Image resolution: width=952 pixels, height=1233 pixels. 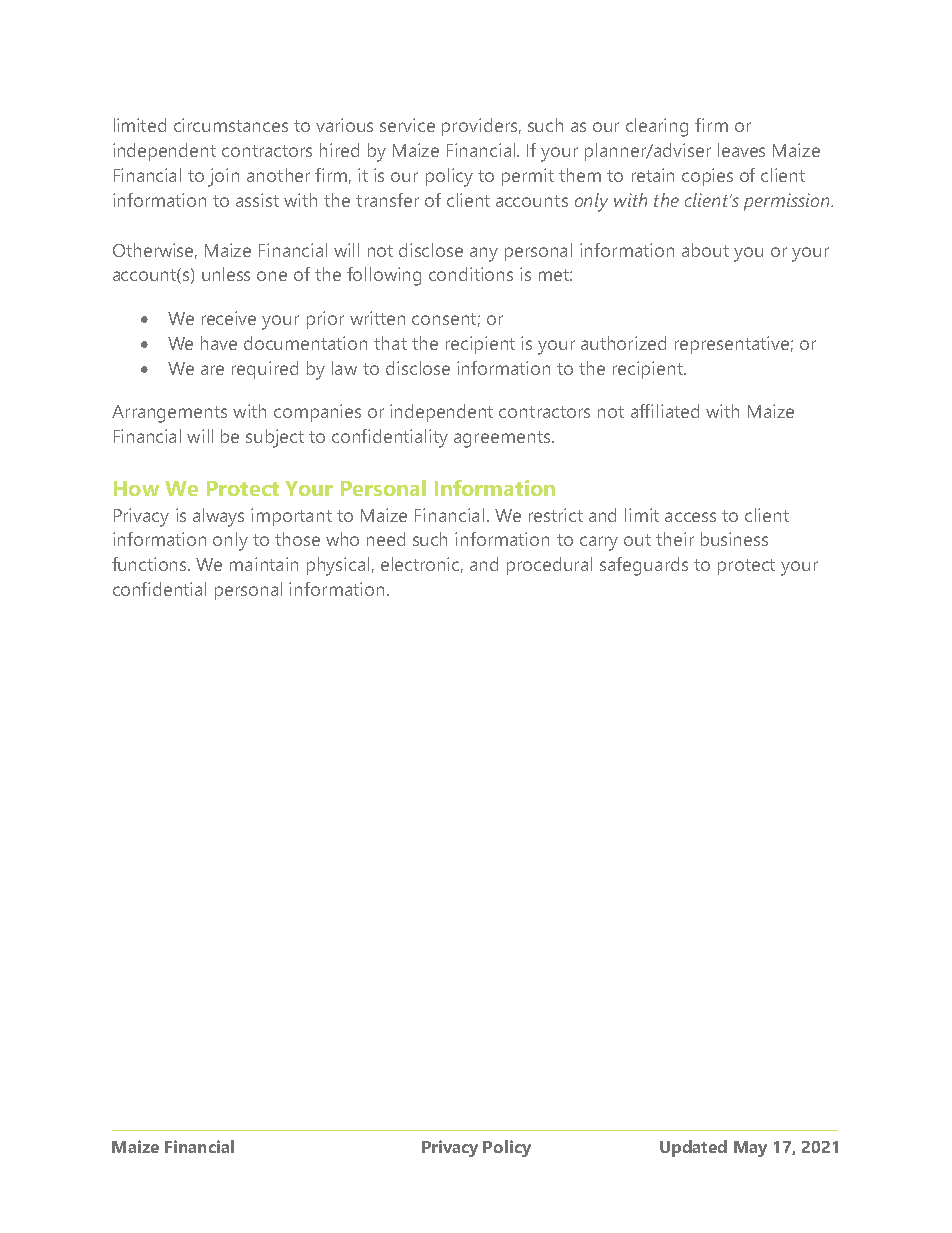 I want to click on functions, so click(x=151, y=564).
